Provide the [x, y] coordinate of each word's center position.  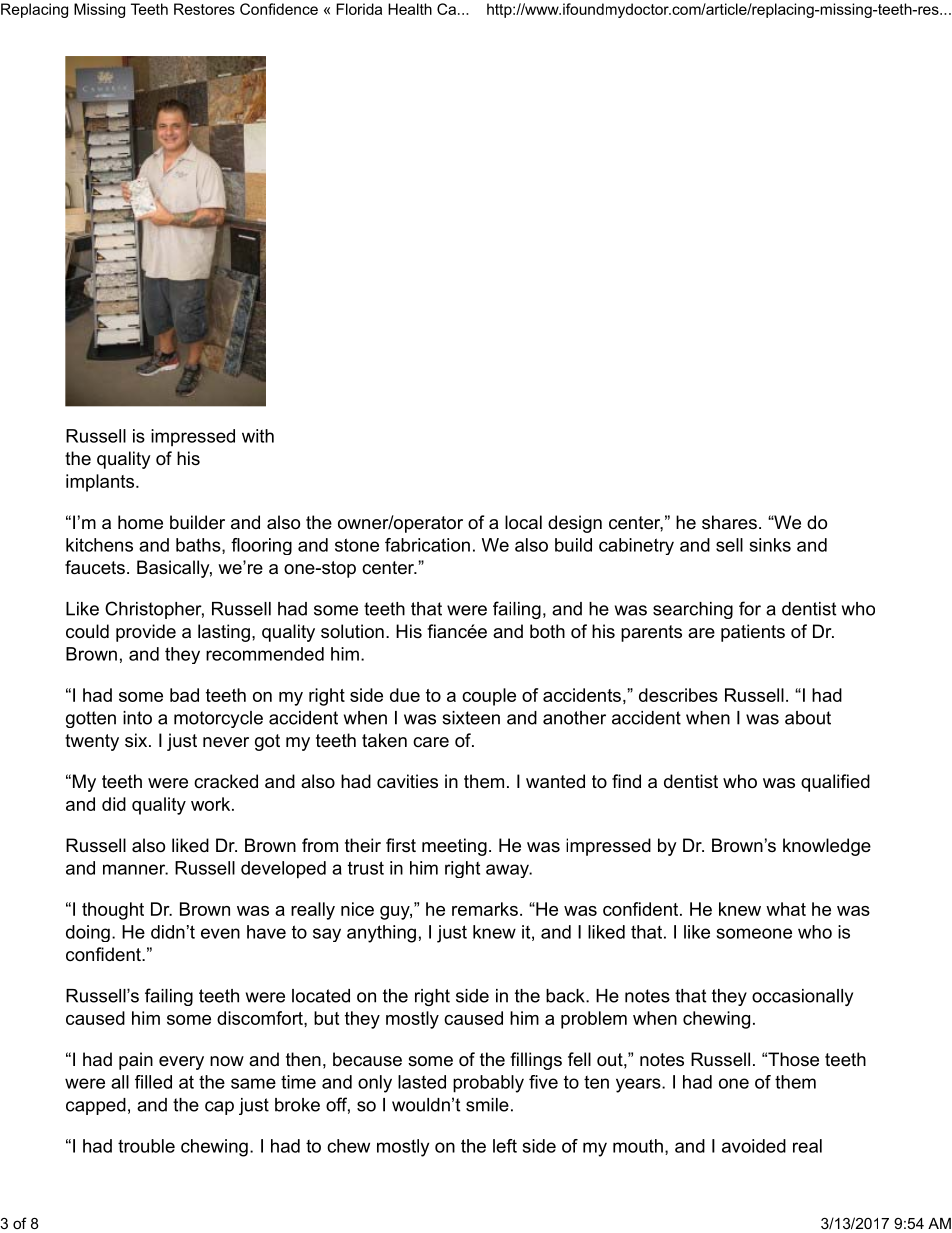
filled [153, 1082]
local [523, 522]
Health [410, 9]
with [258, 436]
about [808, 718]
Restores [204, 9]
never [226, 742]
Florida [359, 9]
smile [487, 1105]
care [431, 742]
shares [729, 522]
